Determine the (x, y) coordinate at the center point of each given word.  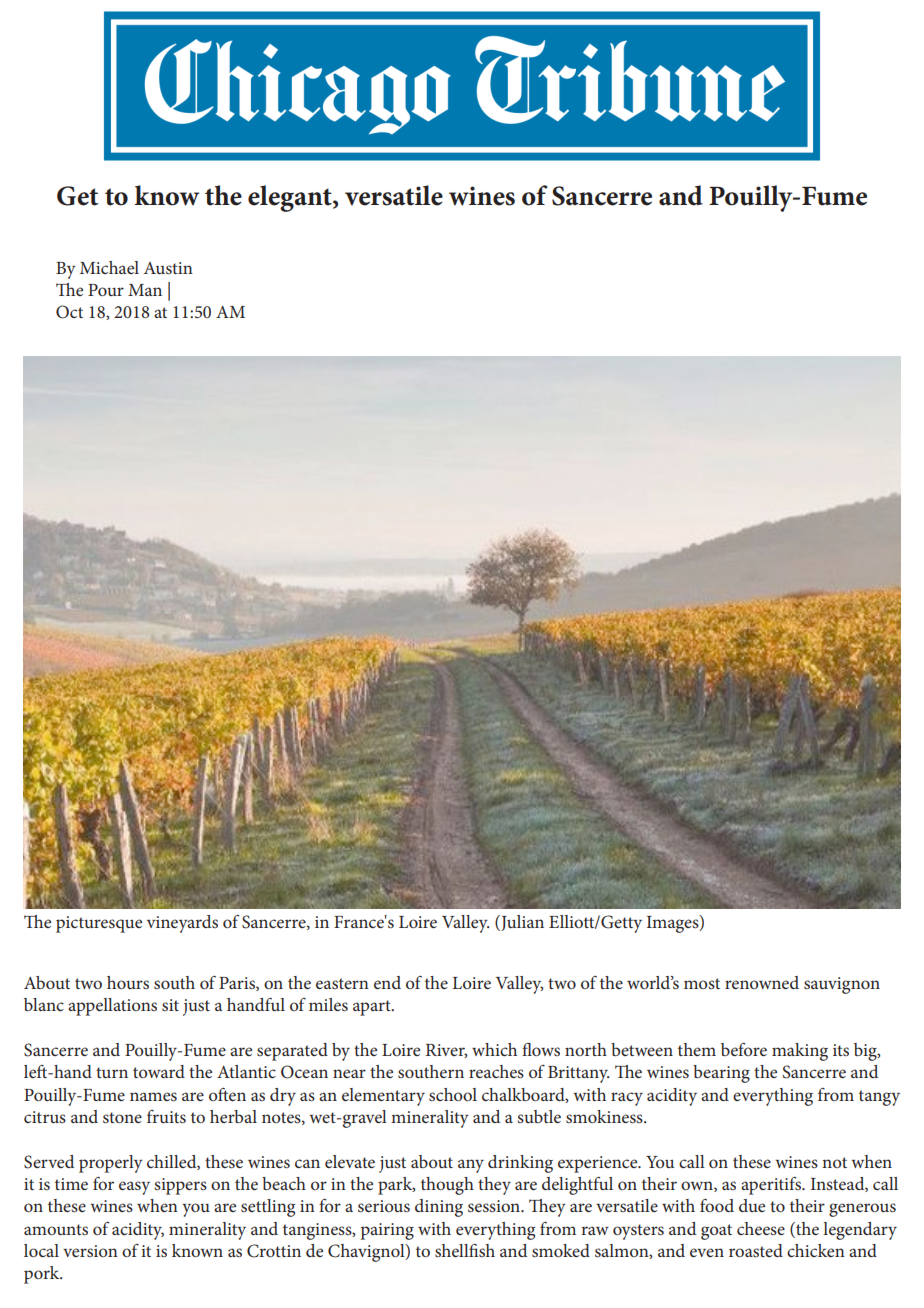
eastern (342, 983)
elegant (291, 198)
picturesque (99, 924)
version (90, 1251)
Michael (109, 267)
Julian (521, 923)
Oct (69, 312)
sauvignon (842, 985)
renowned (762, 982)
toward (159, 1071)
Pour (106, 290)
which (494, 1049)
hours (128, 982)
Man (145, 290)
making (800, 1052)
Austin (168, 268)
